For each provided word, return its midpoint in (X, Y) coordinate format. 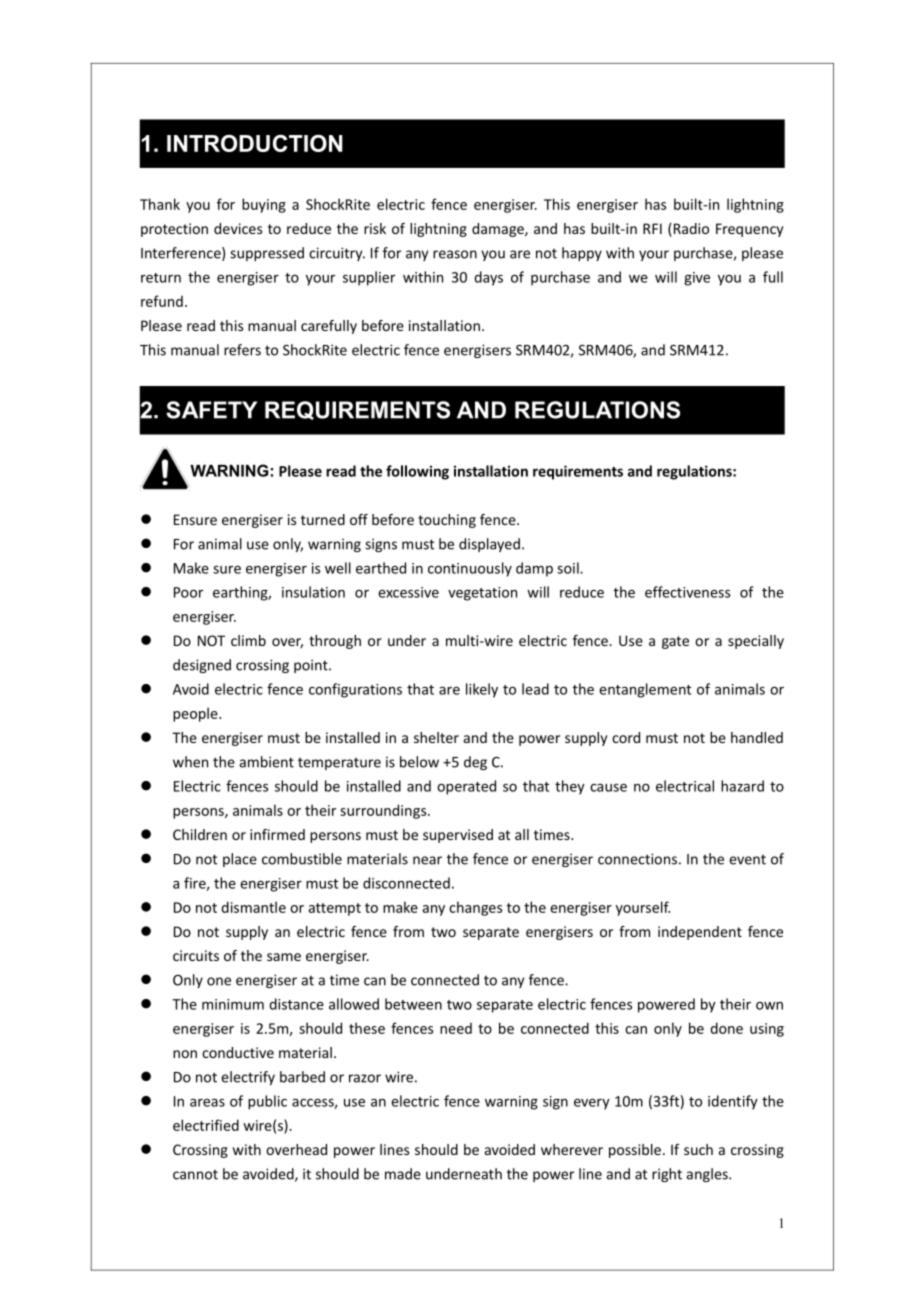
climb (248, 640)
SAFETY (211, 410)
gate (675, 642)
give (697, 279)
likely (482, 690)
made (403, 1174)
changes (475, 908)
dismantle (254, 907)
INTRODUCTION (255, 143)
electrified (206, 1125)
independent (700, 933)
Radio (690, 230)
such (698, 1149)
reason (455, 254)
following (417, 472)
